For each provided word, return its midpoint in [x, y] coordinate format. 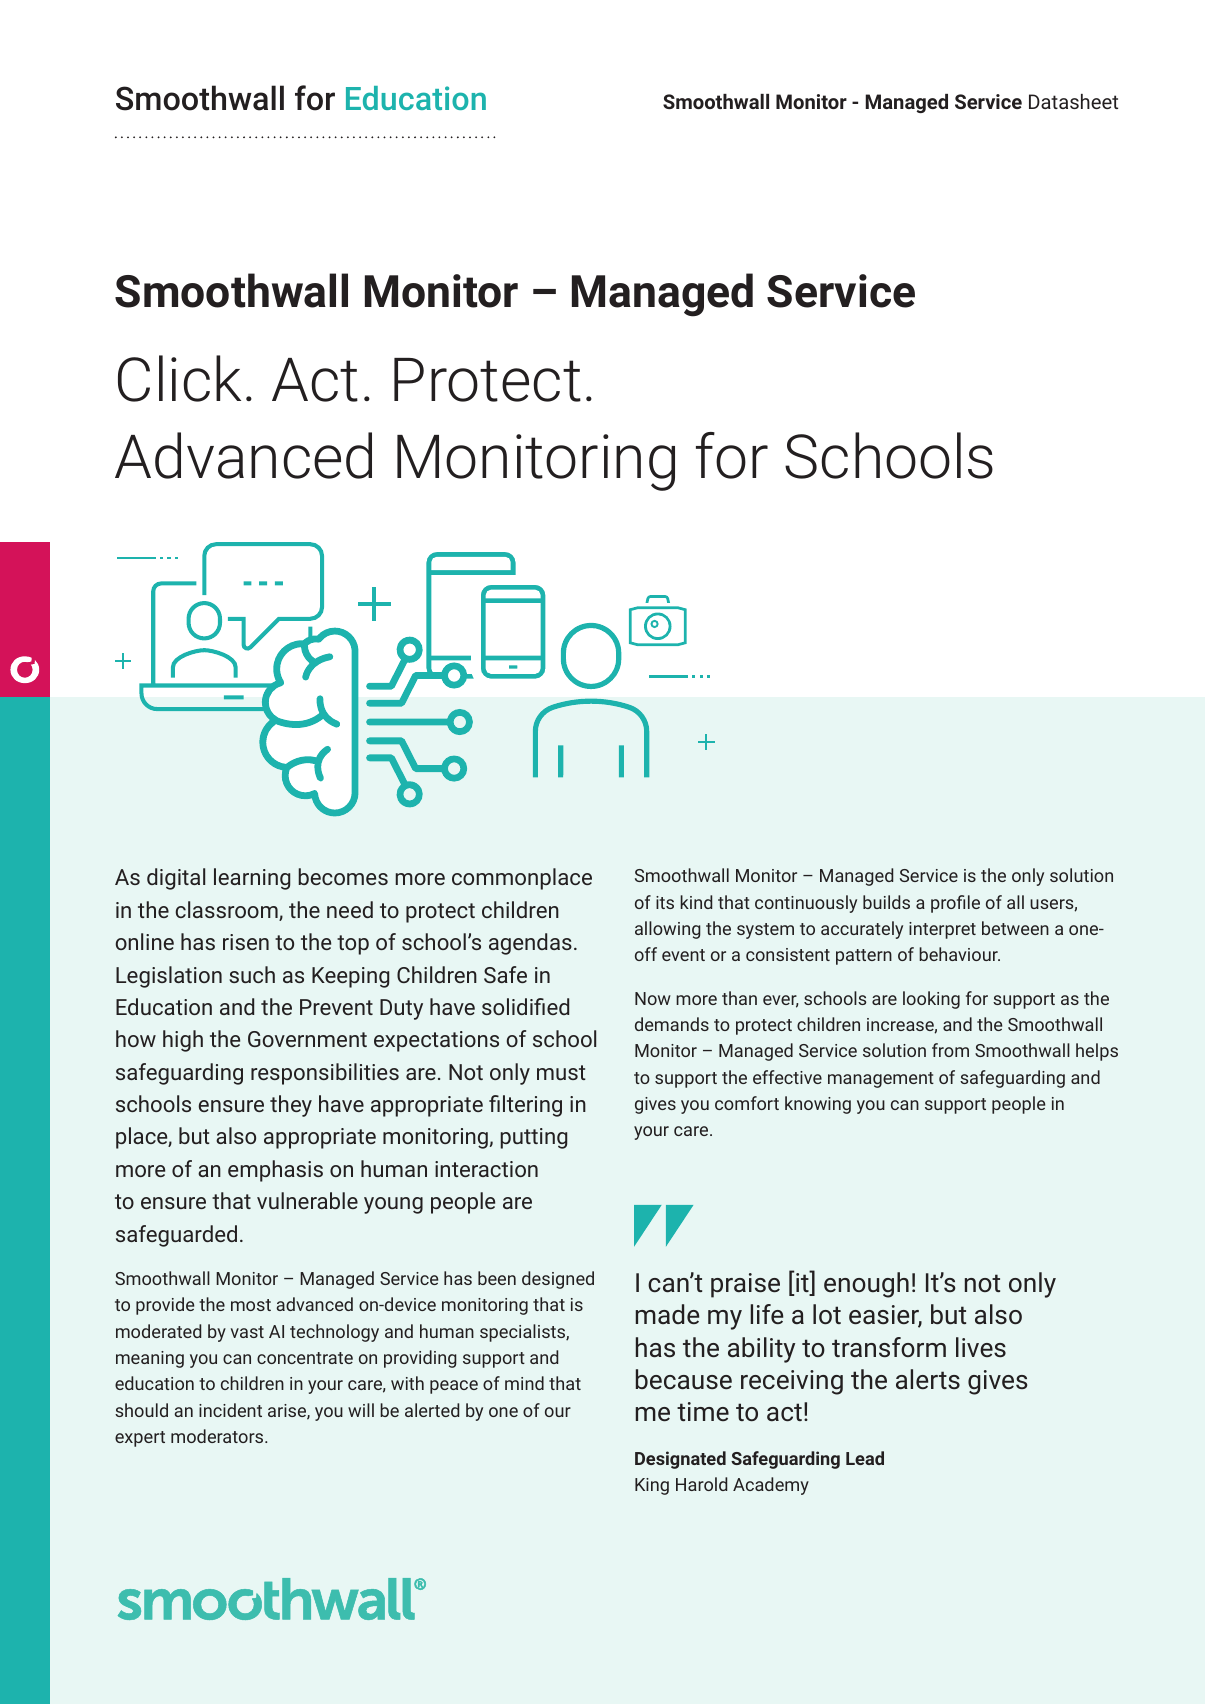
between [1015, 928]
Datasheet [1073, 101]
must [561, 1072]
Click [179, 378]
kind [696, 902]
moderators [218, 1436]
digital [176, 879]
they [291, 1106]
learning [252, 879]
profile [955, 904]
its [665, 902]
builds [886, 902]
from [950, 1050]
